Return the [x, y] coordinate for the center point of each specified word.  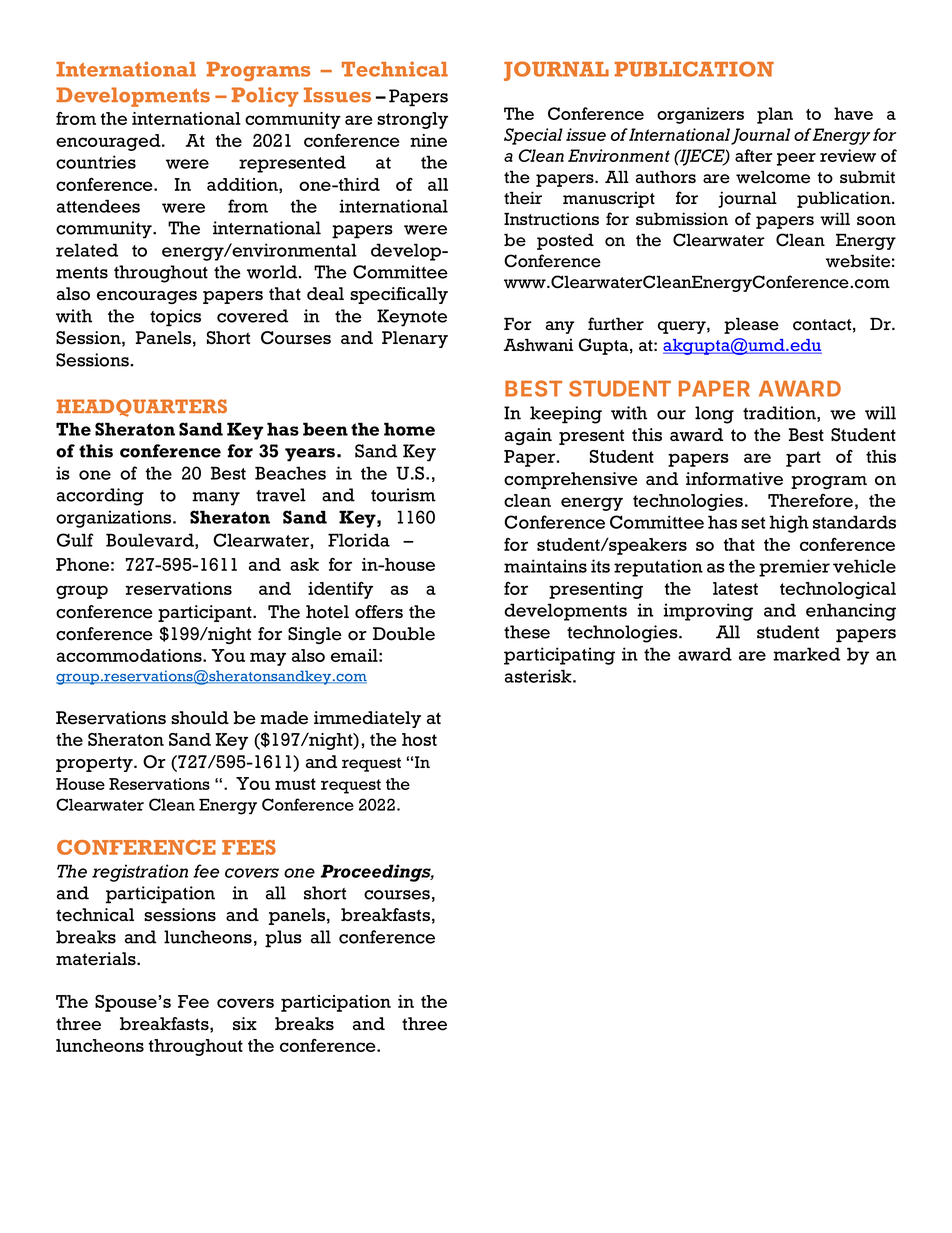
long [714, 415]
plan [775, 115]
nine [428, 140]
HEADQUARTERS [141, 408]
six [245, 1023]
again [528, 436]
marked [806, 654]
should [200, 718]
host [419, 739]
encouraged [109, 142]
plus [283, 939]
